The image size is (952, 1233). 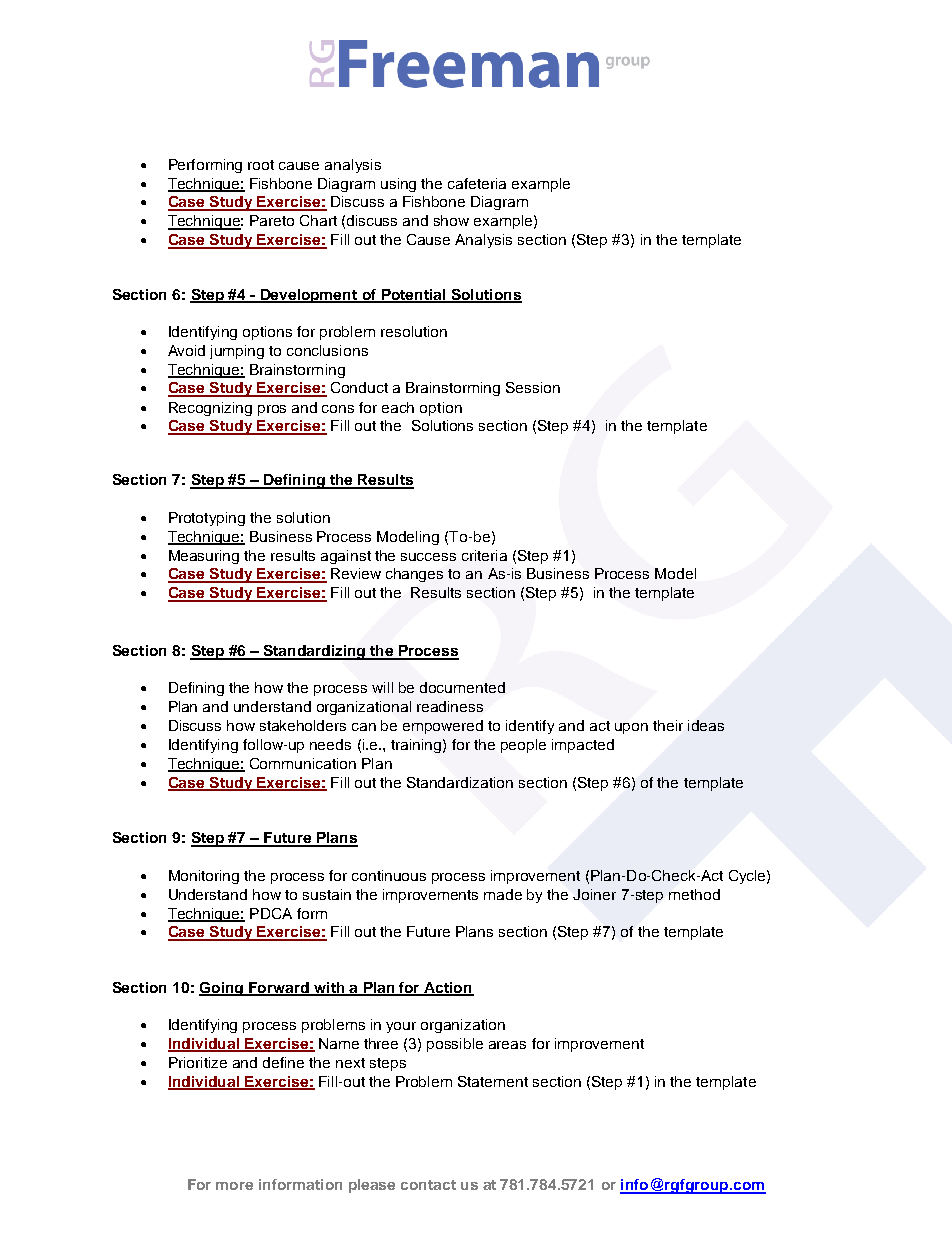 What do you see at coordinates (451, 220) in the image?
I see `show` at bounding box center [451, 220].
